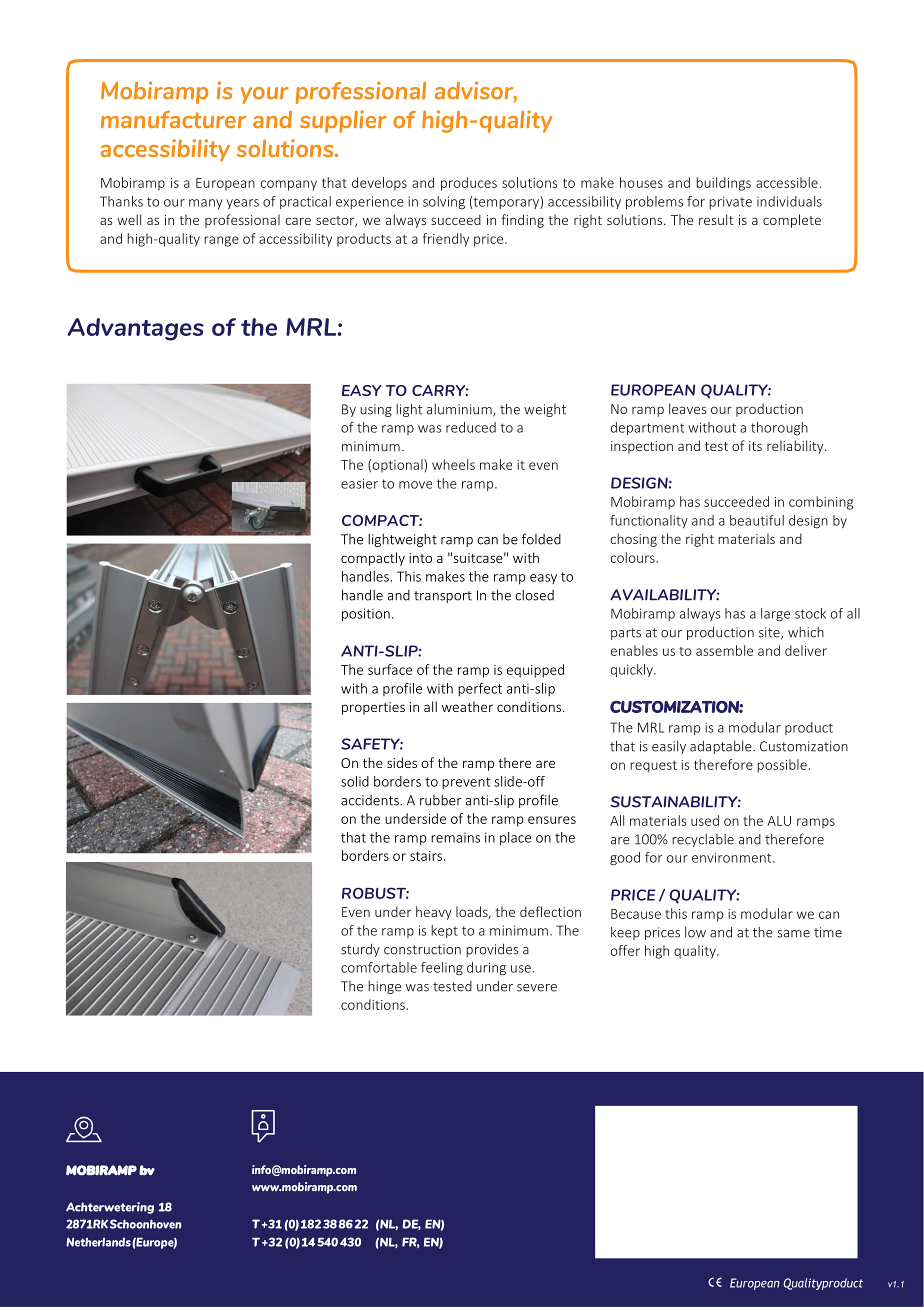 This screenshot has height=1307, width=924. What do you see at coordinates (467, 706) in the screenshot?
I see `weather` at bounding box center [467, 706].
